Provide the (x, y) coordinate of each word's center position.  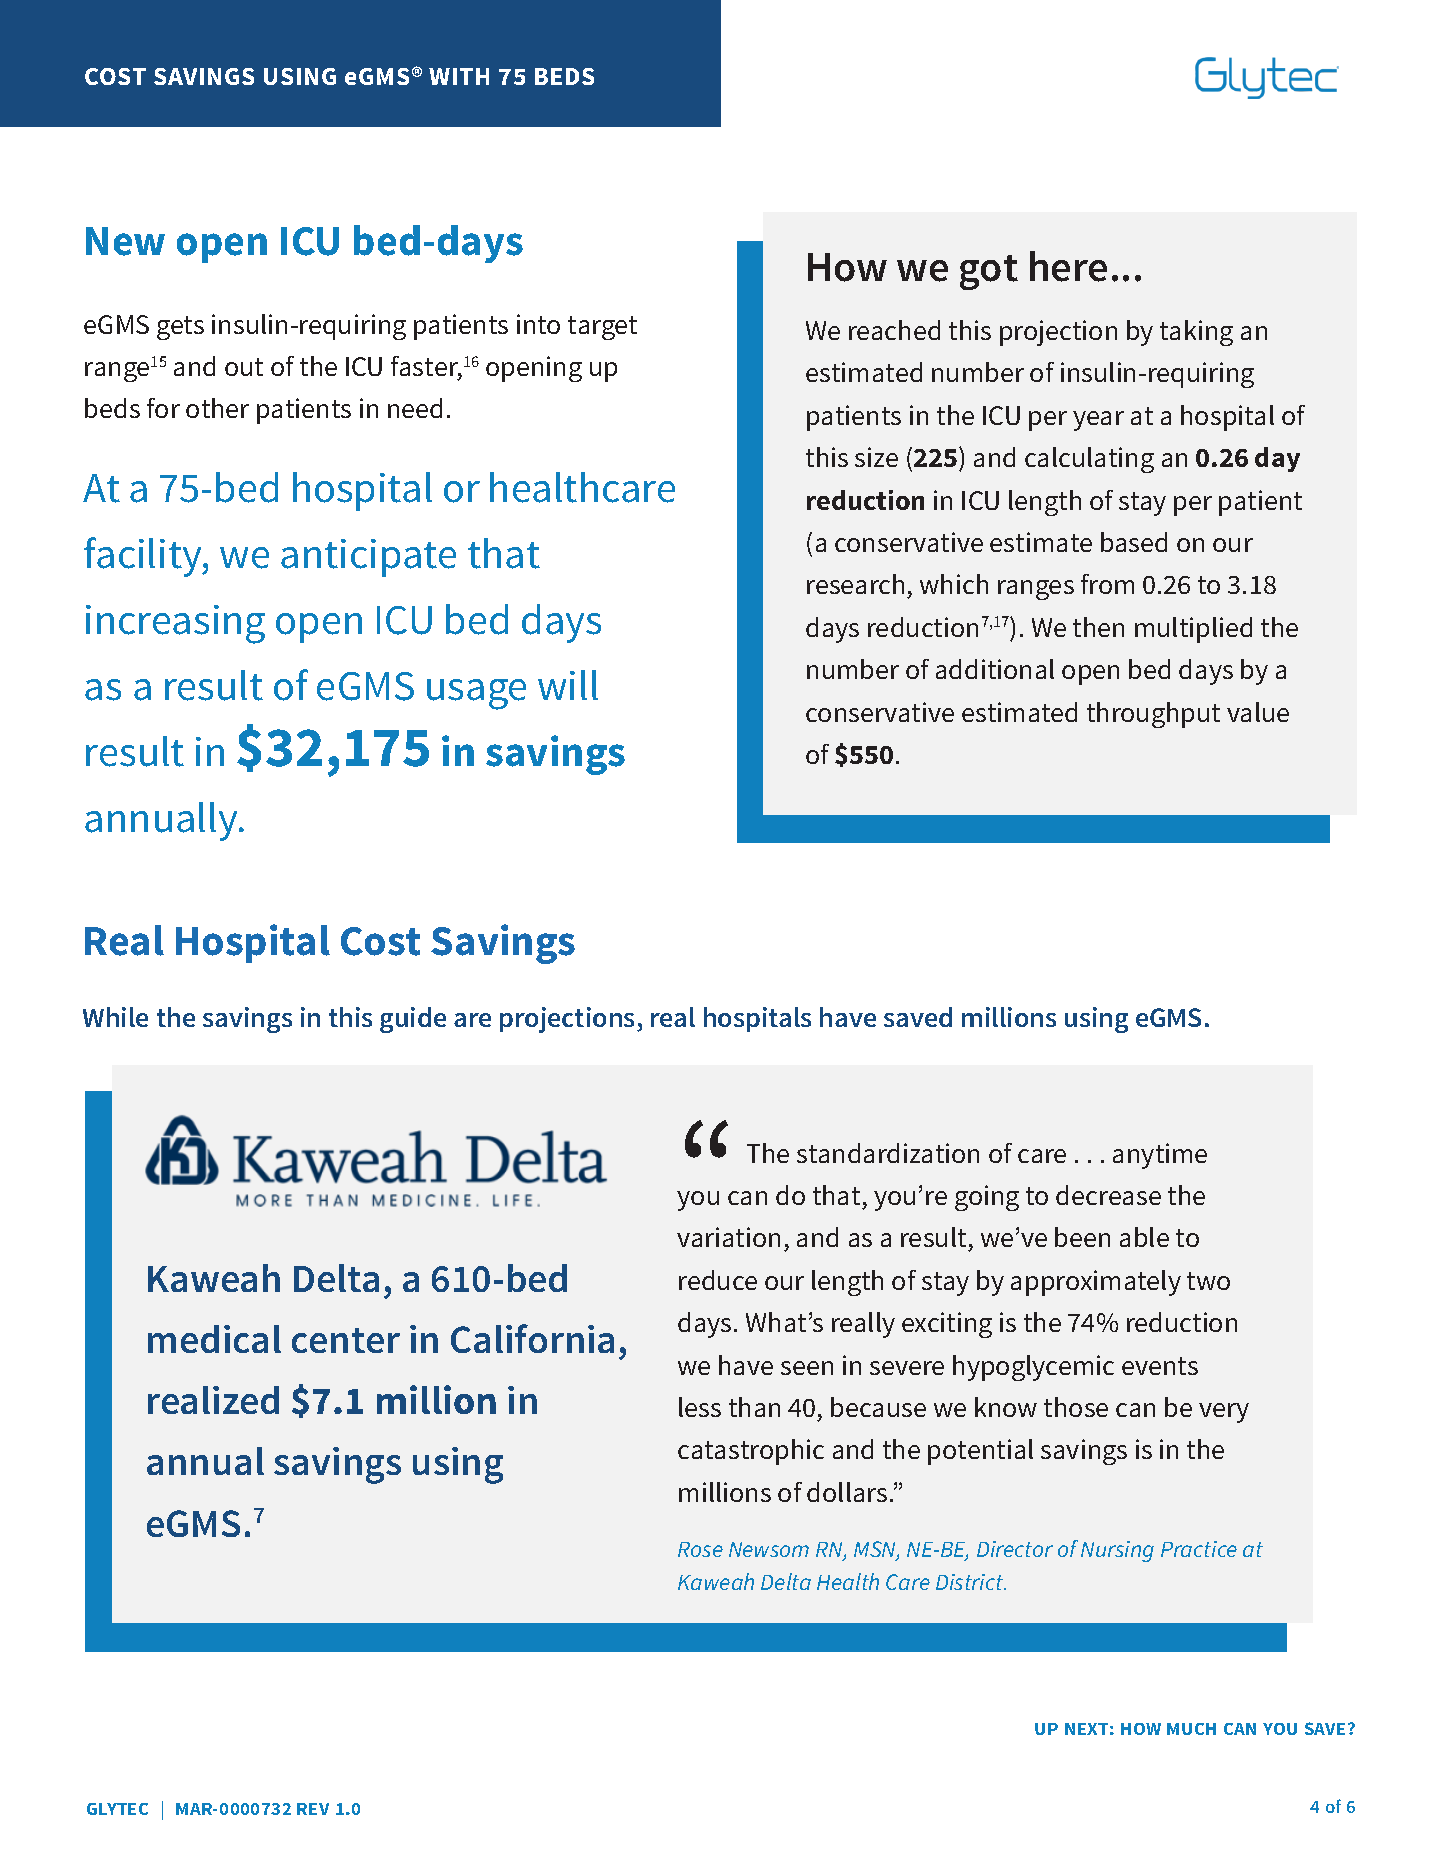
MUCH (1191, 1729)
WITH (459, 76)
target (602, 328)
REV (313, 1809)
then (1098, 627)
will (568, 685)
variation (728, 1237)
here (1068, 266)
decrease (1108, 1195)
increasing (175, 624)
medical (214, 1339)
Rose (700, 1549)
